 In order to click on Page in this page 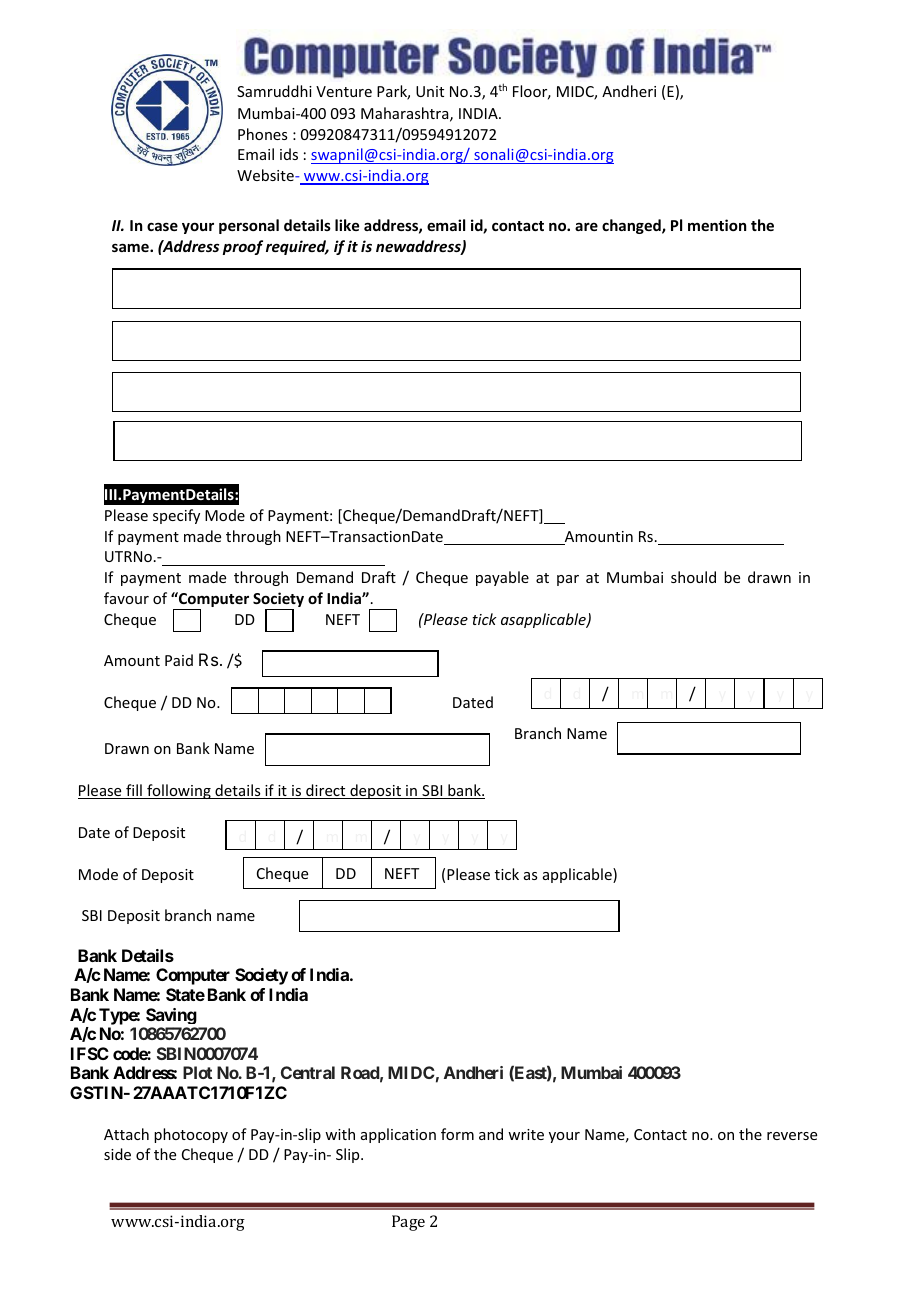, I will do `click(408, 1223)`.
